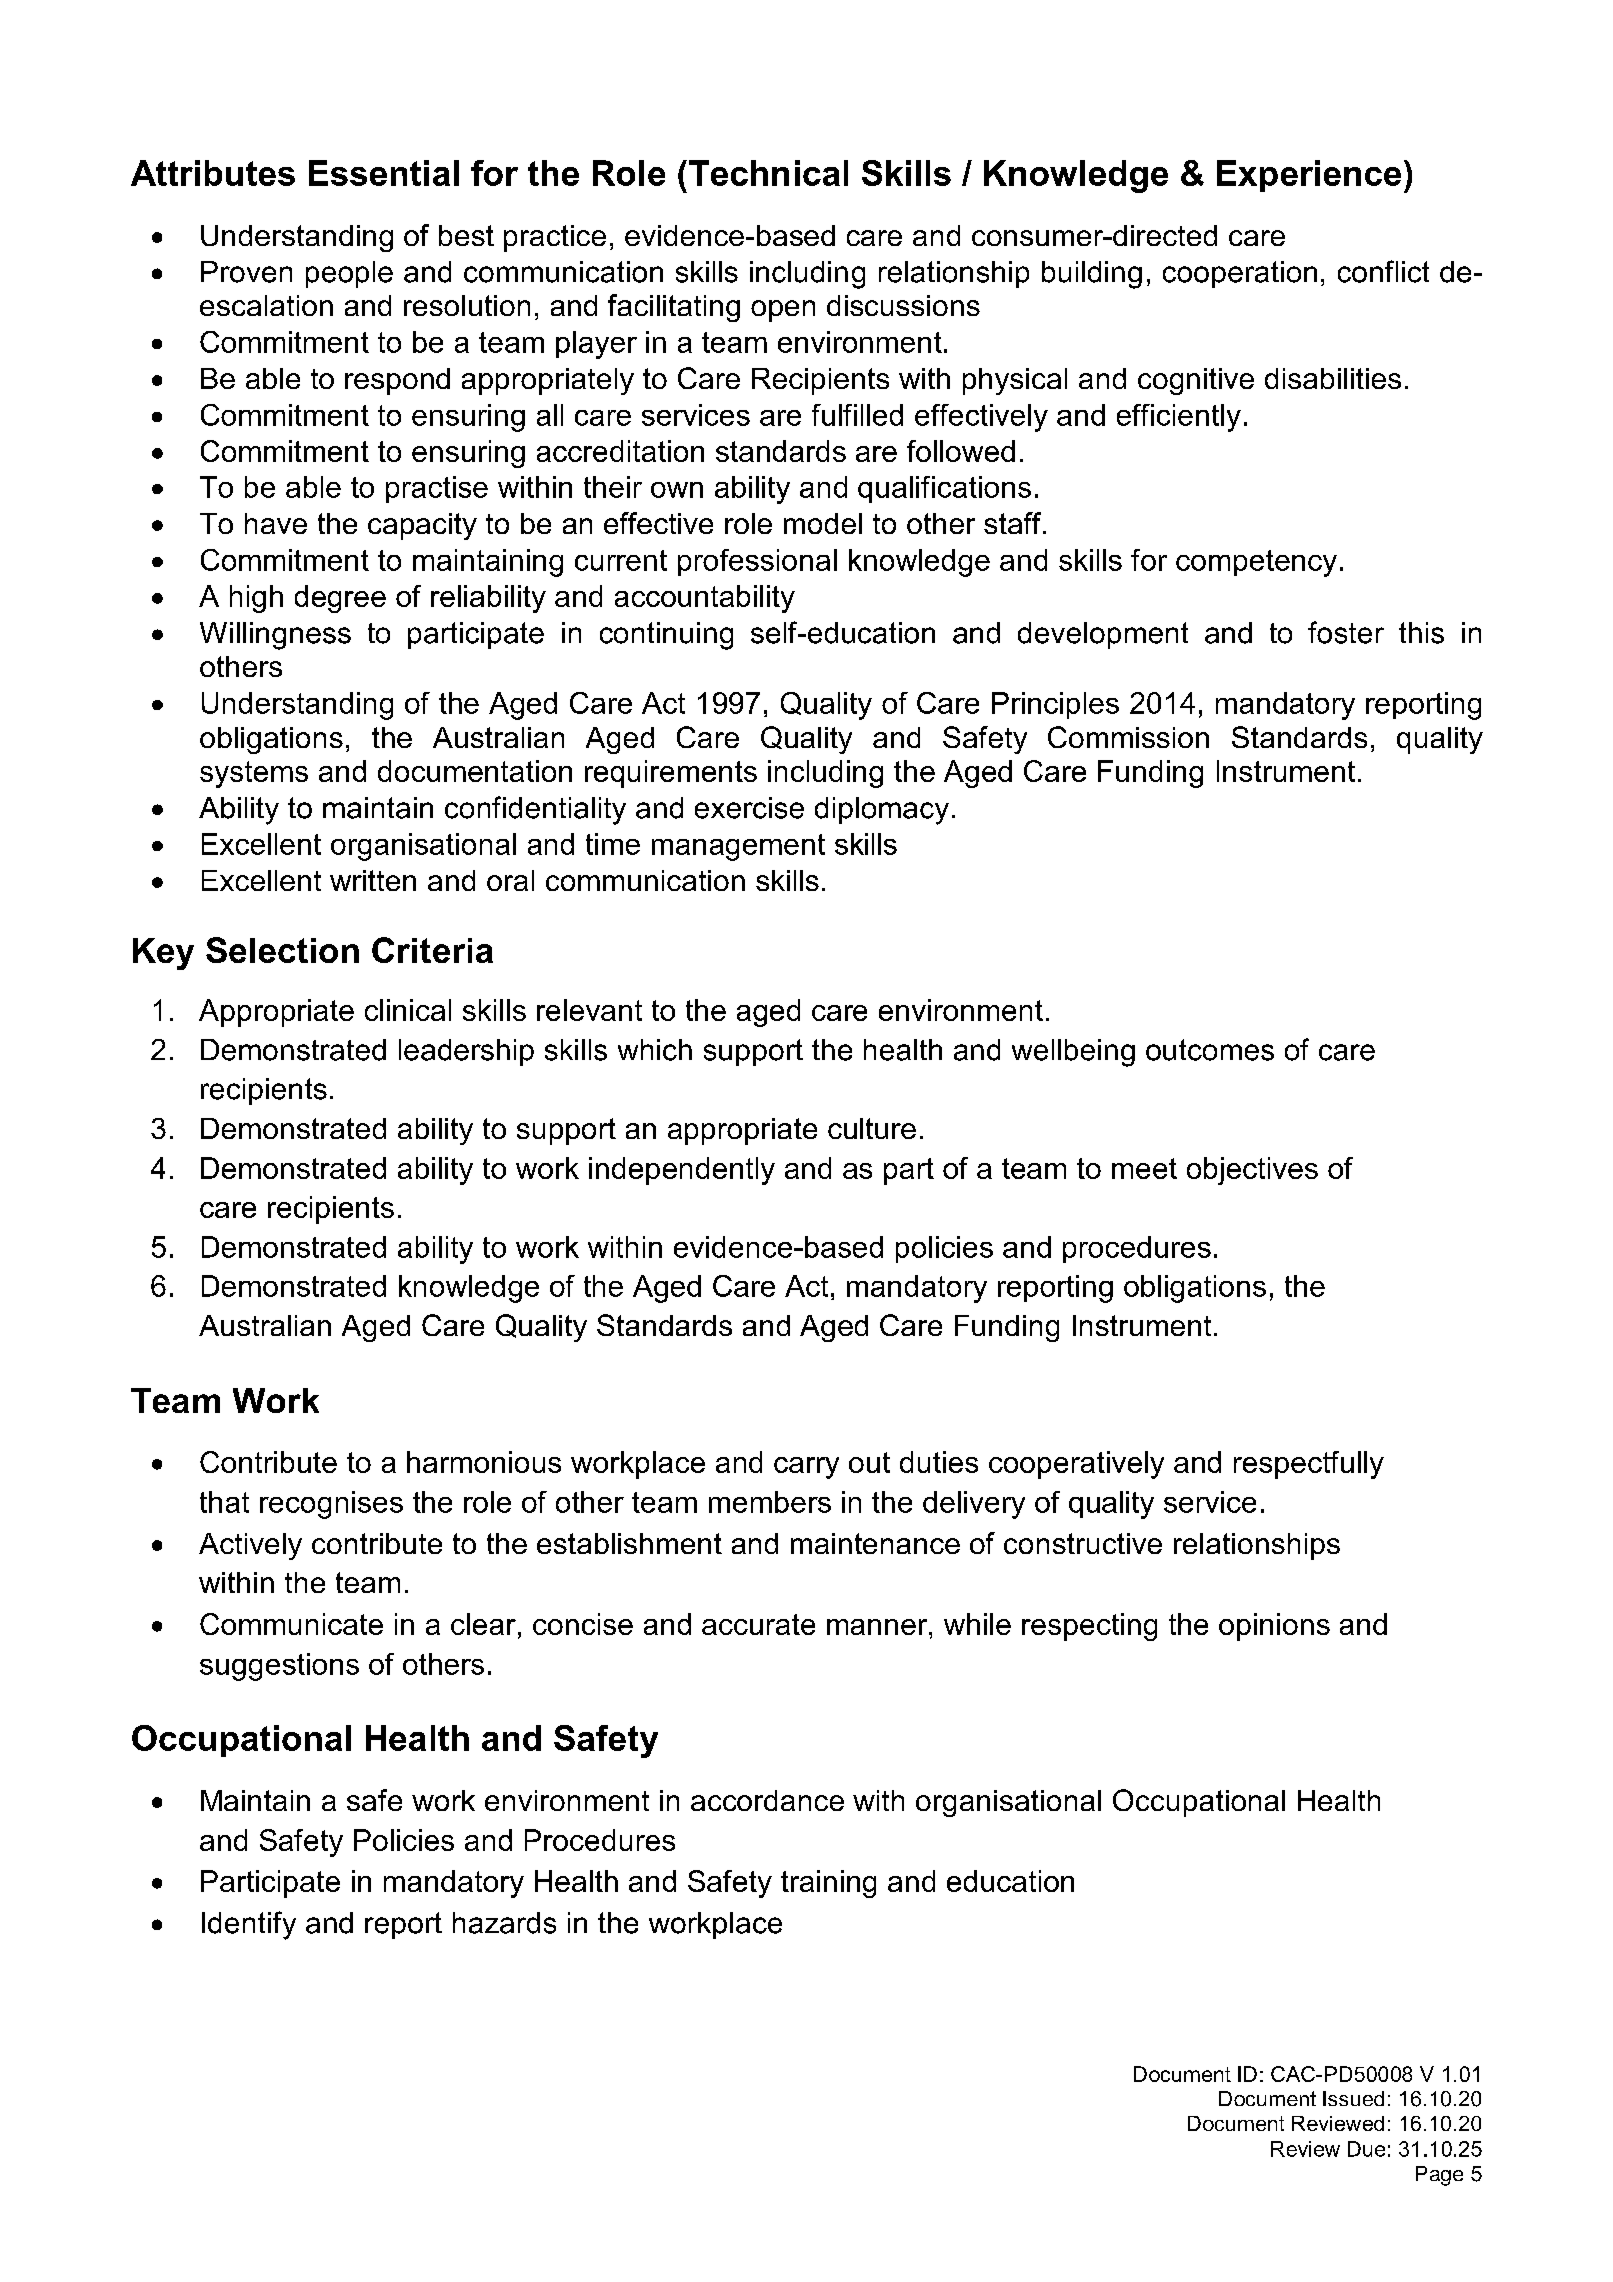  I want to click on Identify, so click(249, 1925).
